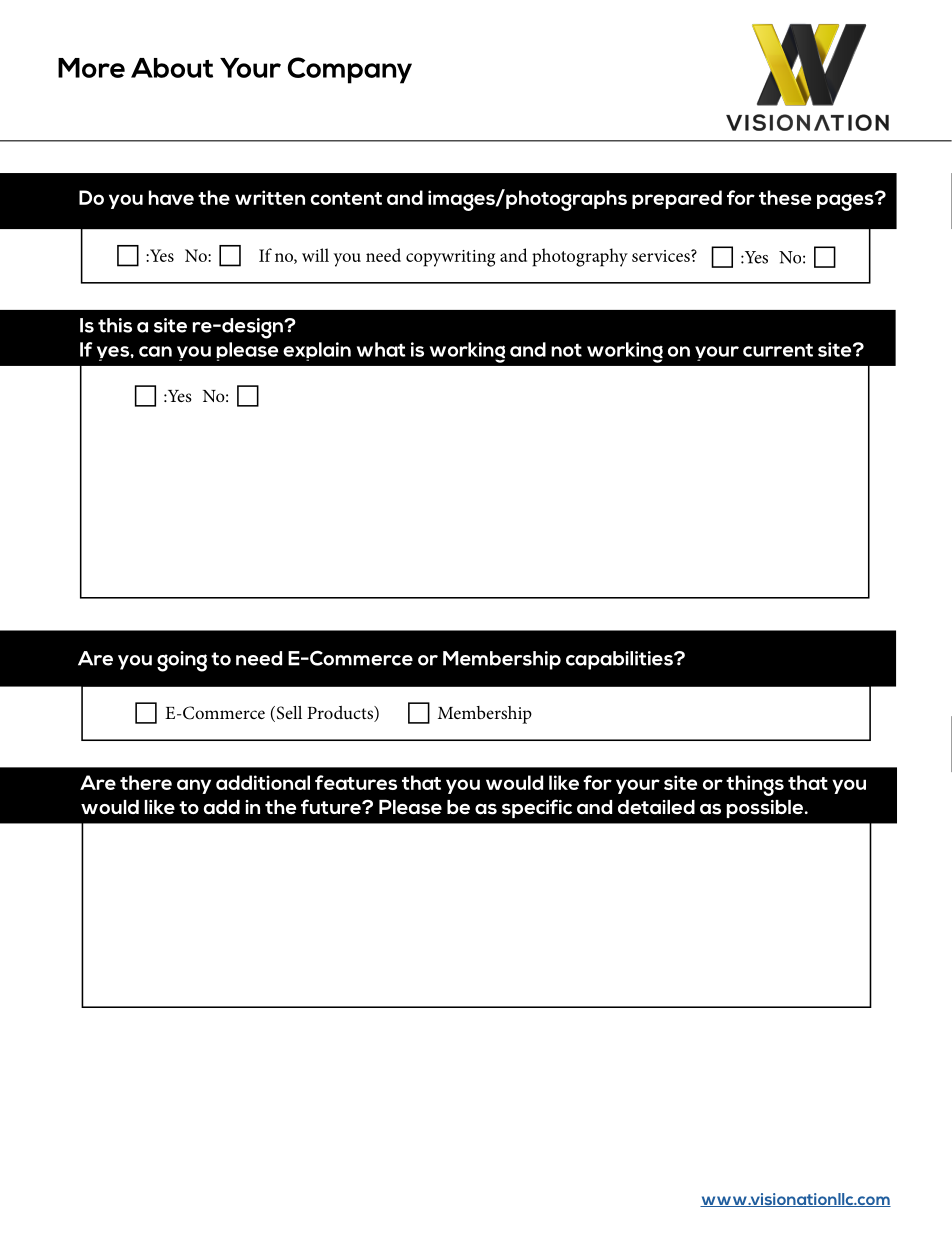 This page has height=1233, width=952. Describe the element at coordinates (755, 785) in the page. I see `things` at that location.
